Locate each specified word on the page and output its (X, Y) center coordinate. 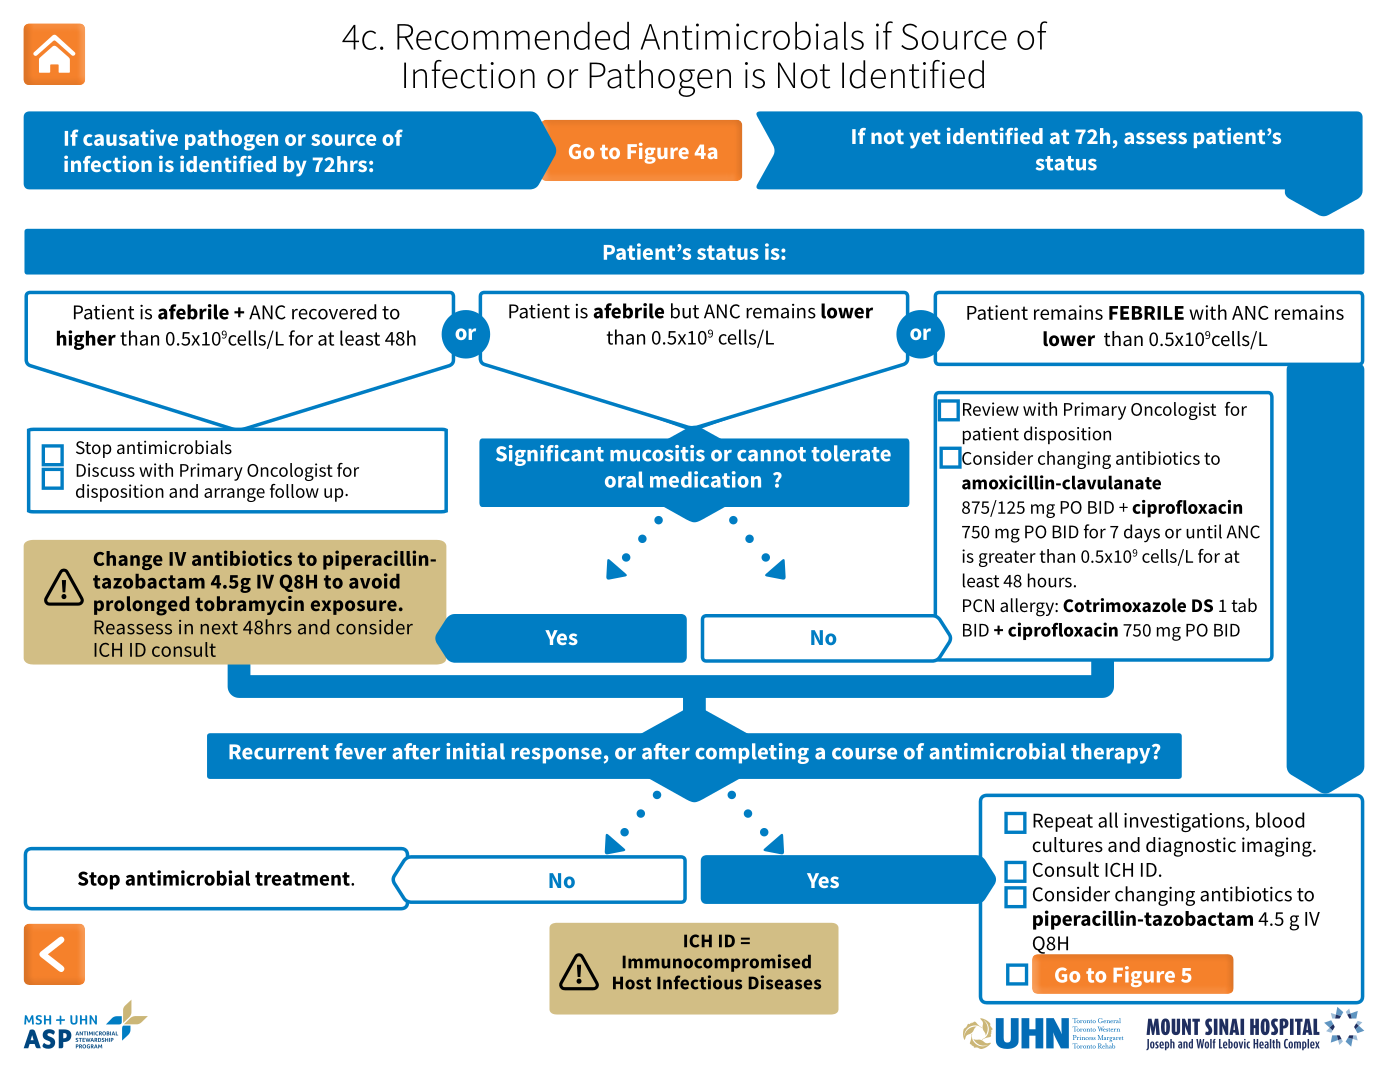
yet (925, 139)
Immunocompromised (717, 963)
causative (130, 137)
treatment (303, 879)
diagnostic (1191, 847)
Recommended (513, 35)
